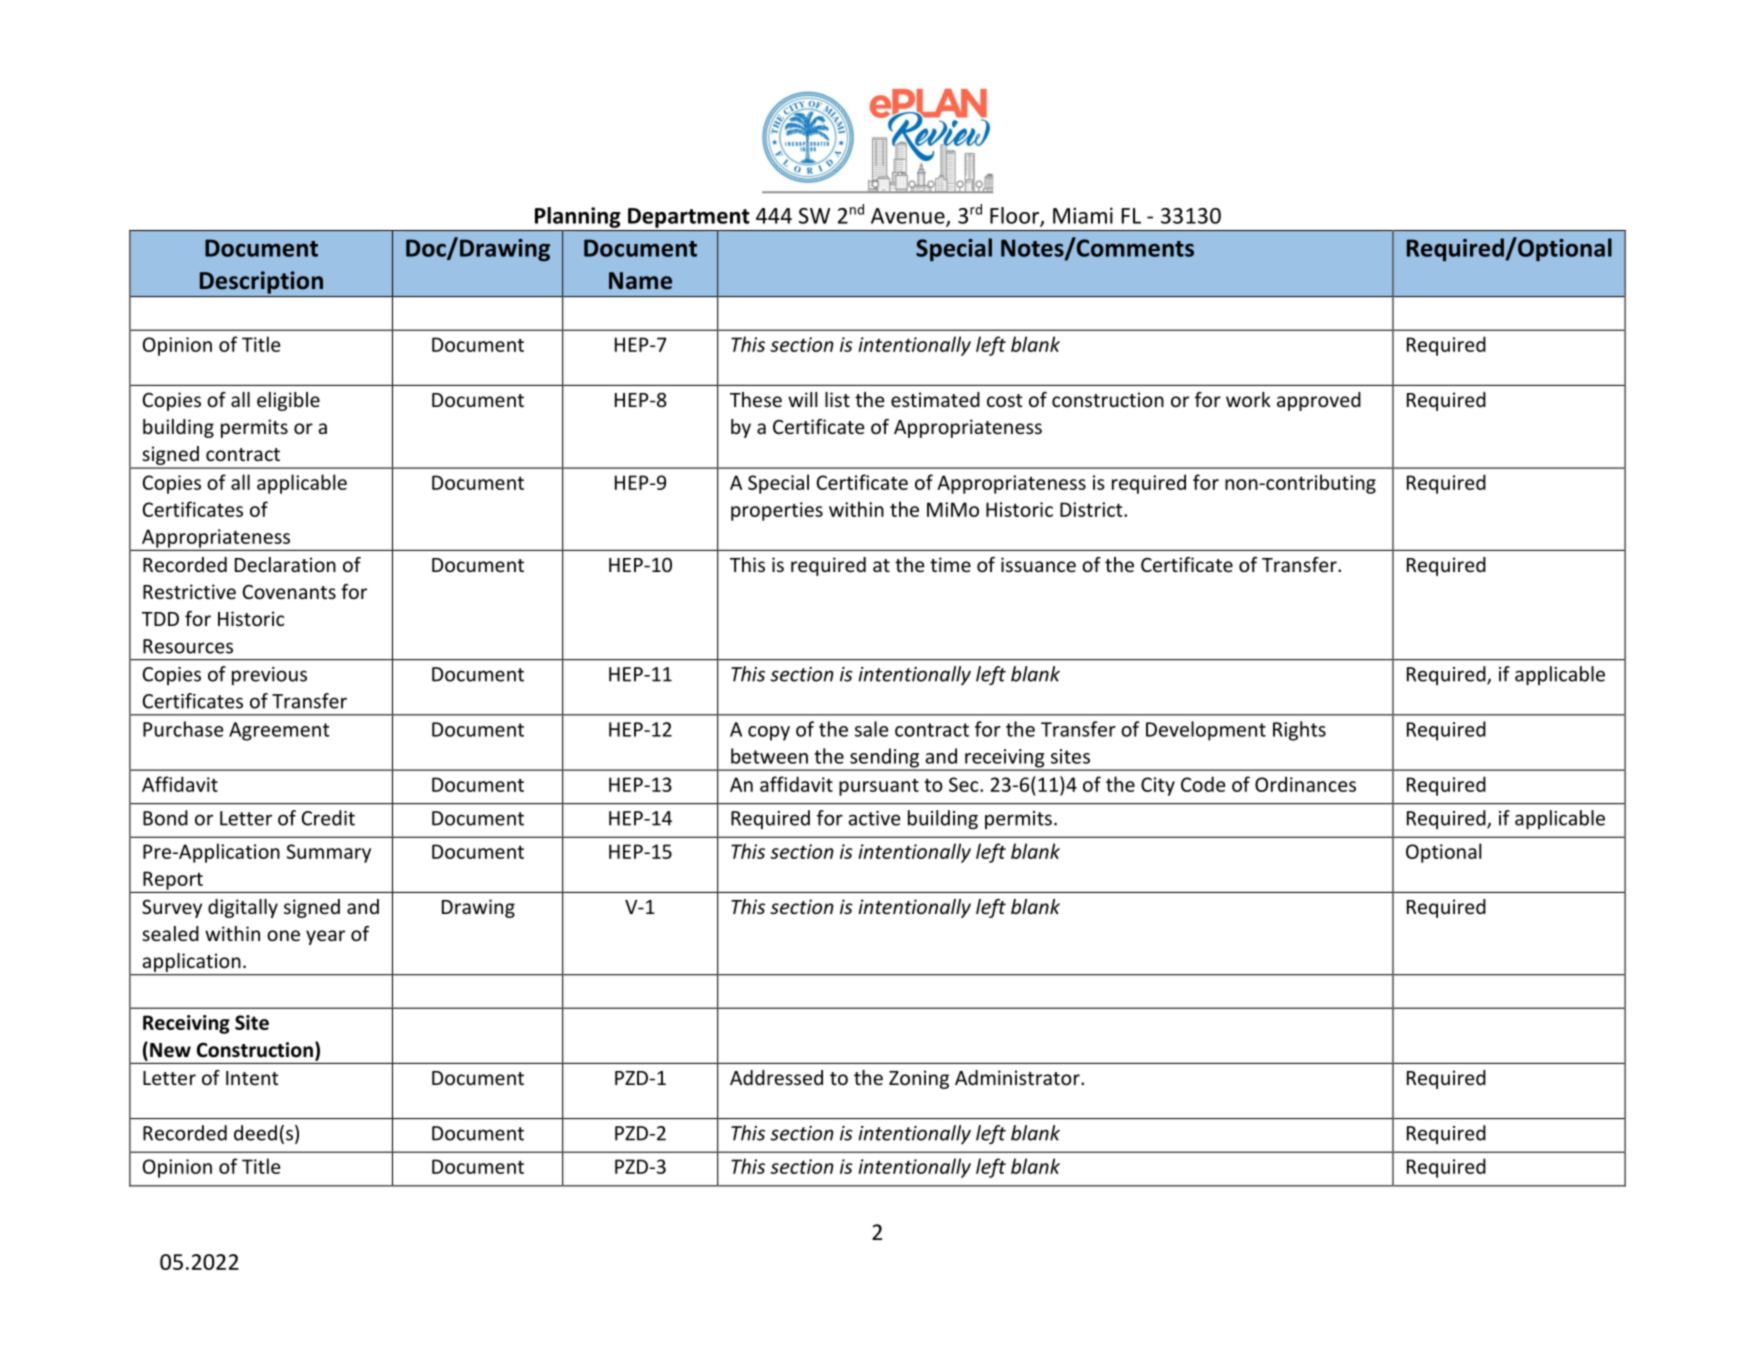 The width and height of the page is (1755, 1356). What do you see at coordinates (769, 756) in the page?
I see `between` at bounding box center [769, 756].
